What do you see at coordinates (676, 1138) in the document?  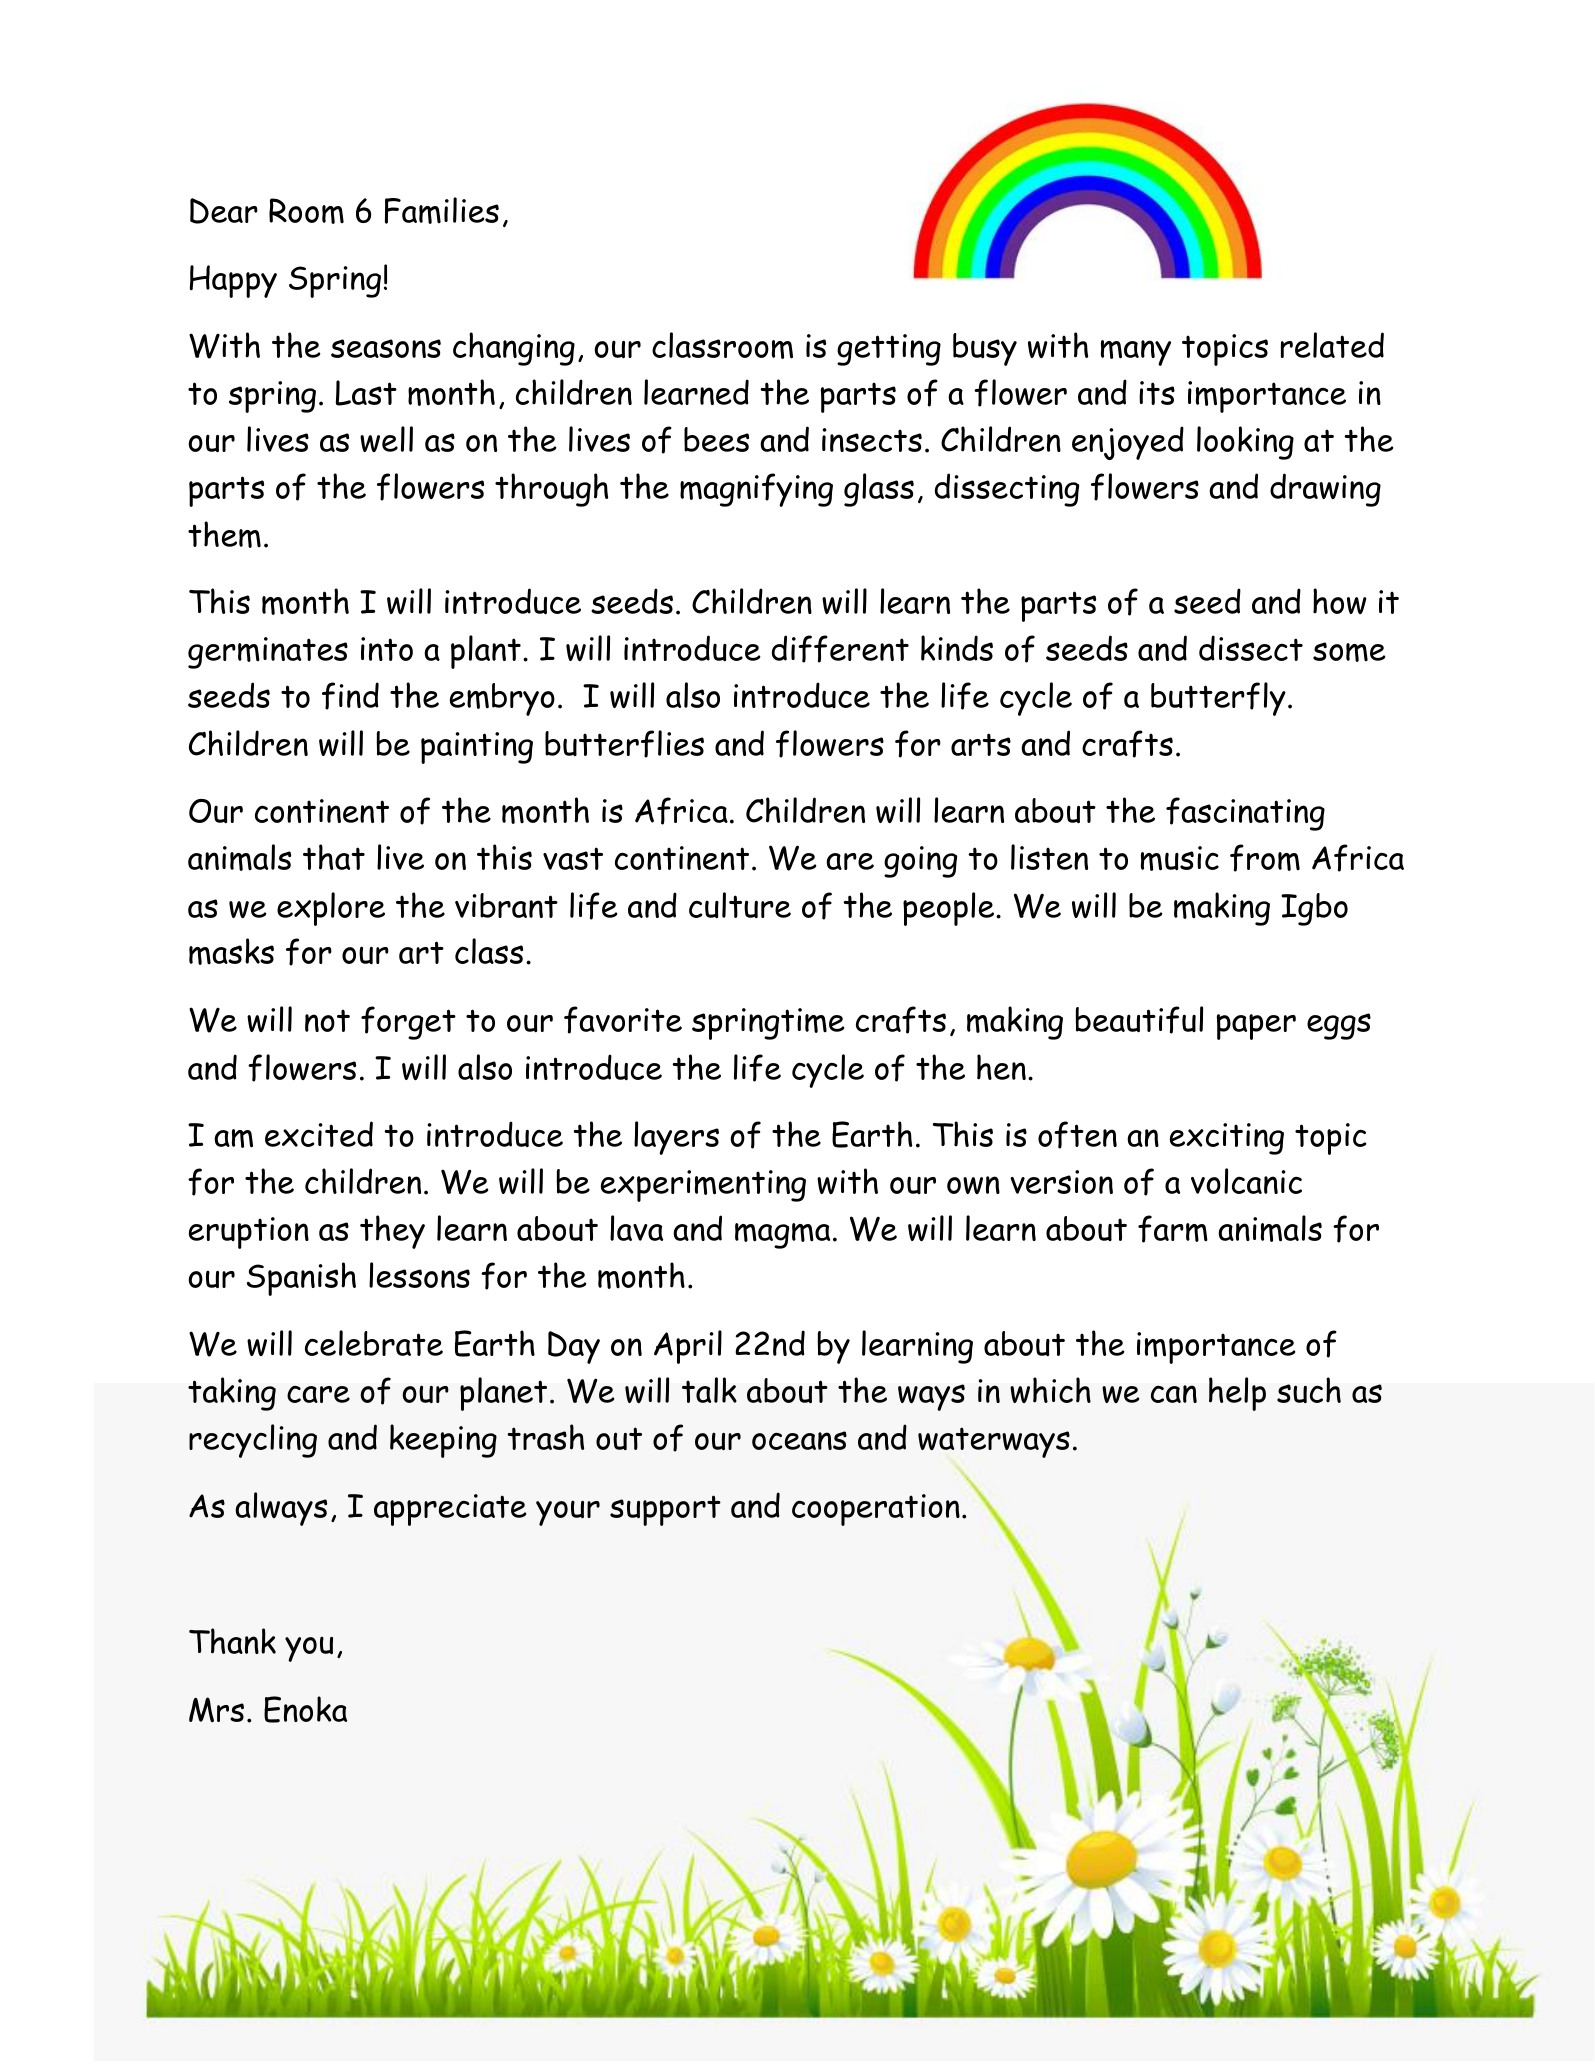 I see `layers` at bounding box center [676, 1138].
